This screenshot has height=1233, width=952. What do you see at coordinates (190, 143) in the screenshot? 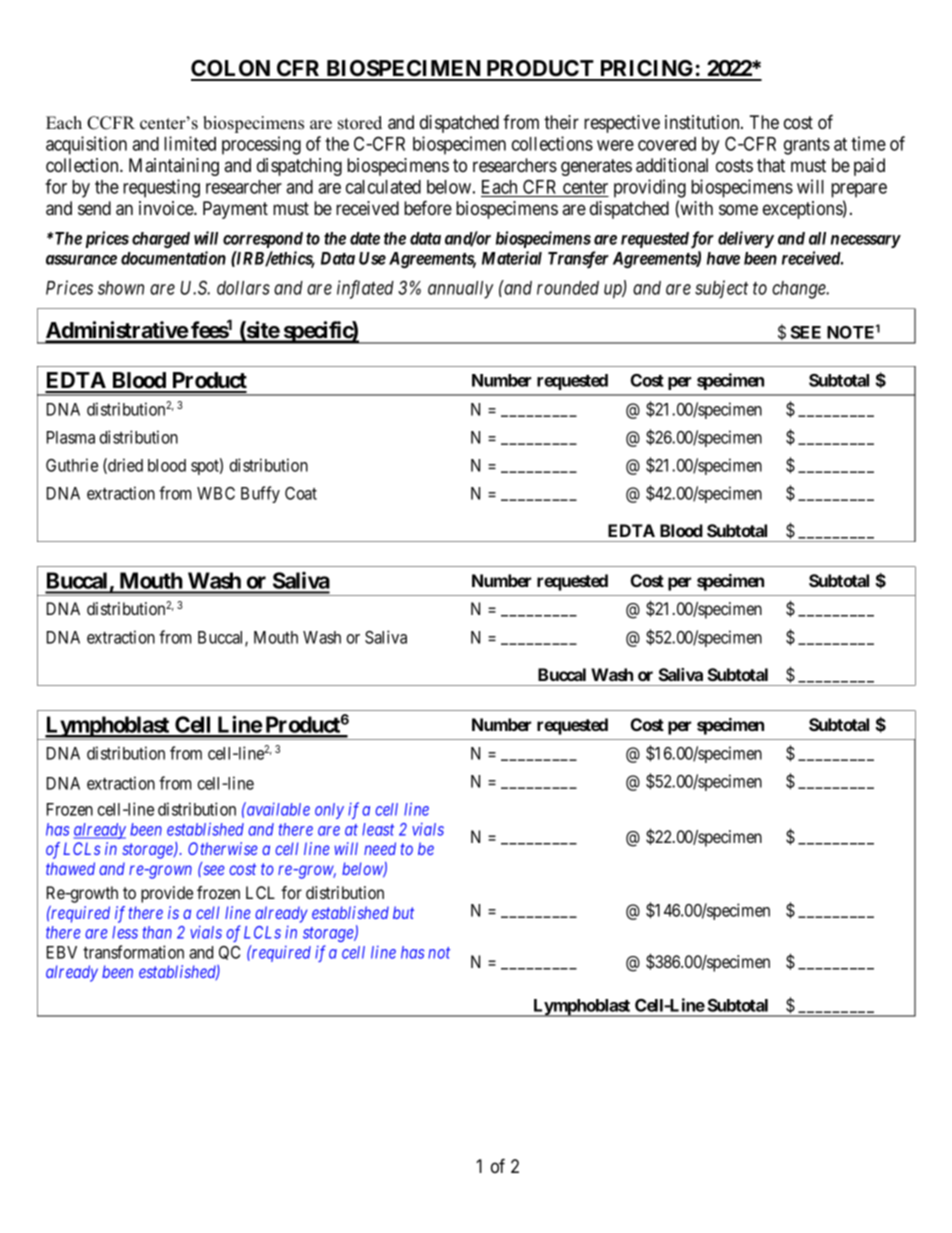
I see `limited` at bounding box center [190, 143].
